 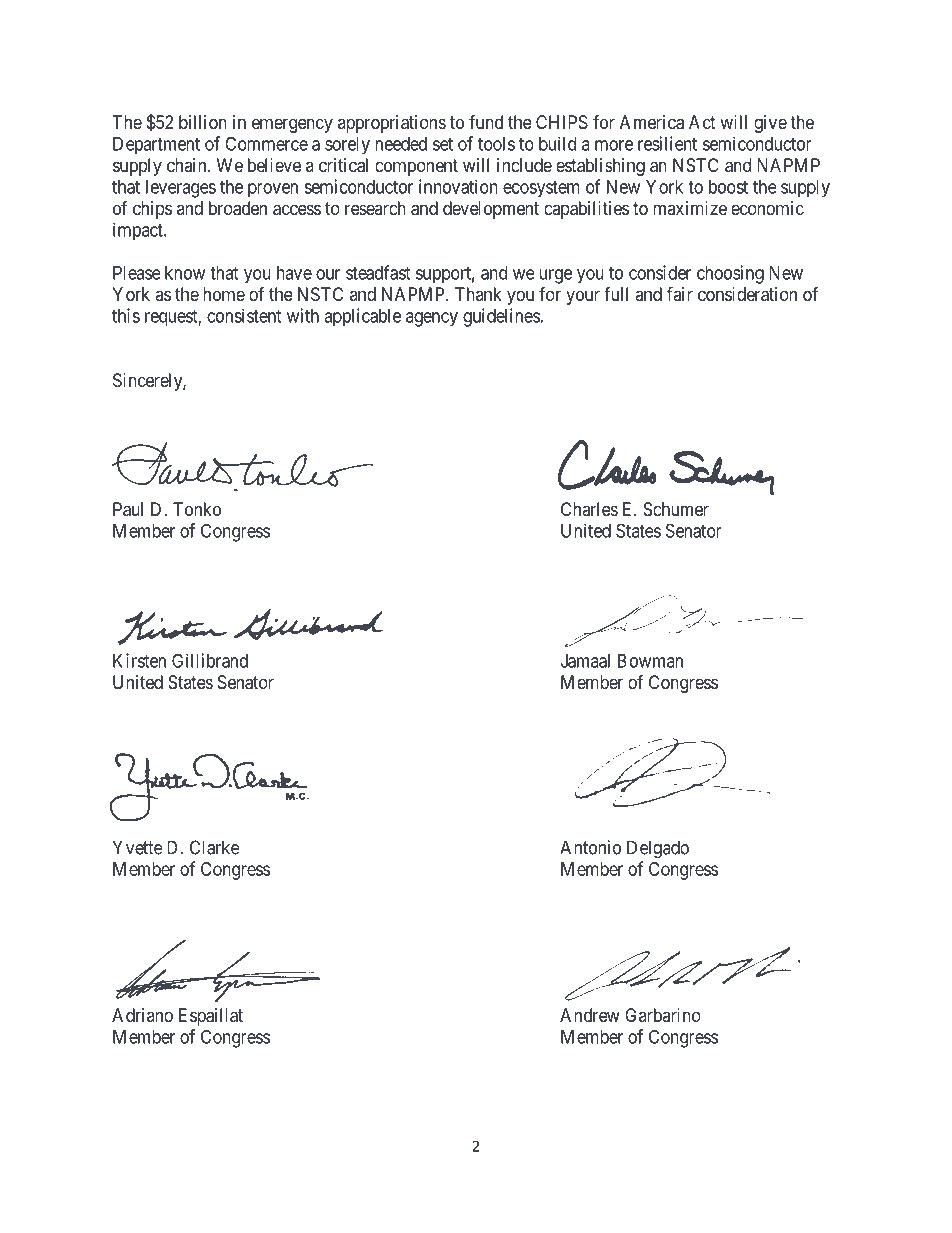 What do you see at coordinates (443, 144) in the image?
I see `set` at bounding box center [443, 144].
